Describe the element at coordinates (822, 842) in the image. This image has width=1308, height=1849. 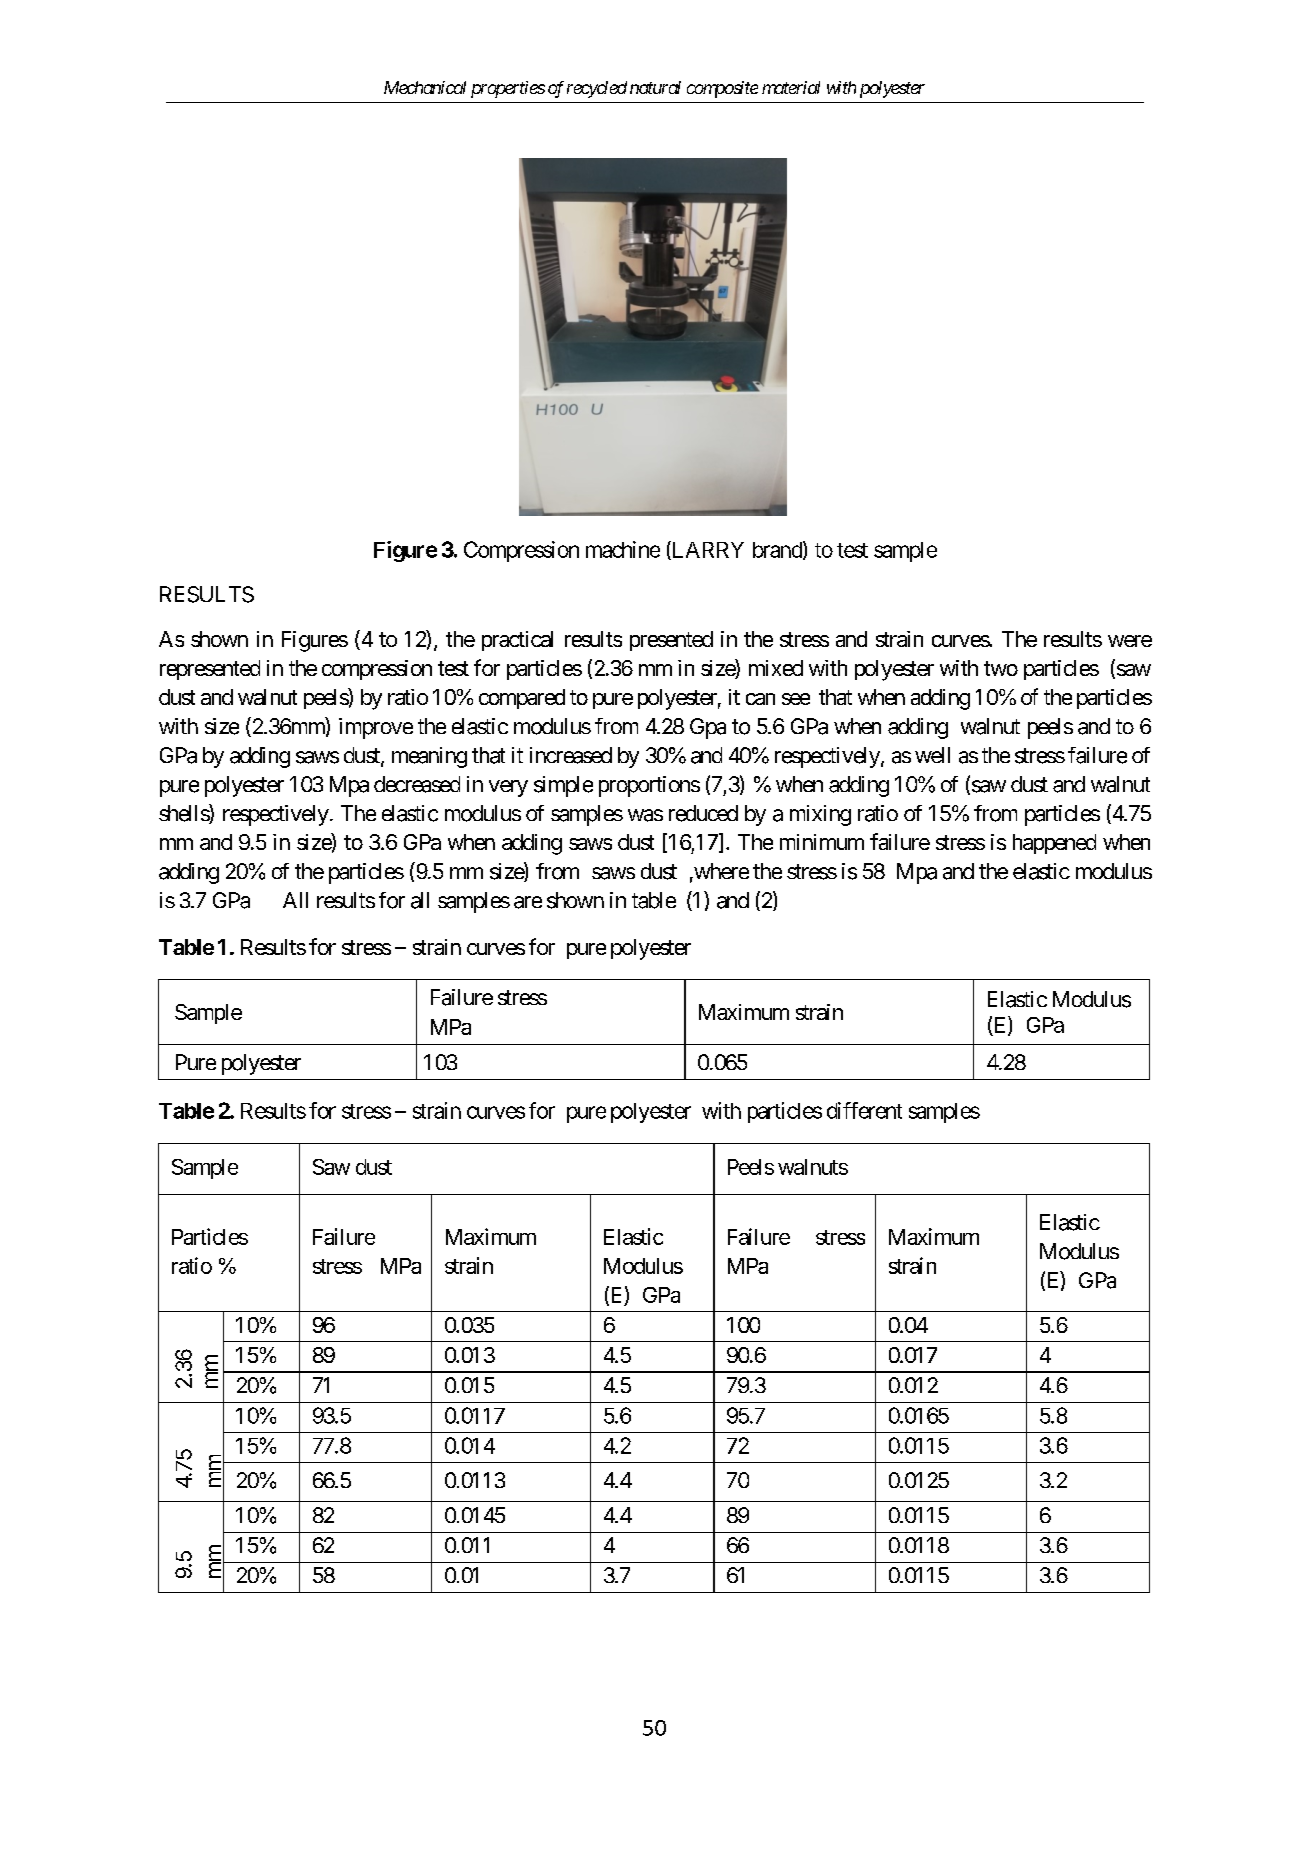
I see `minimum` at that location.
